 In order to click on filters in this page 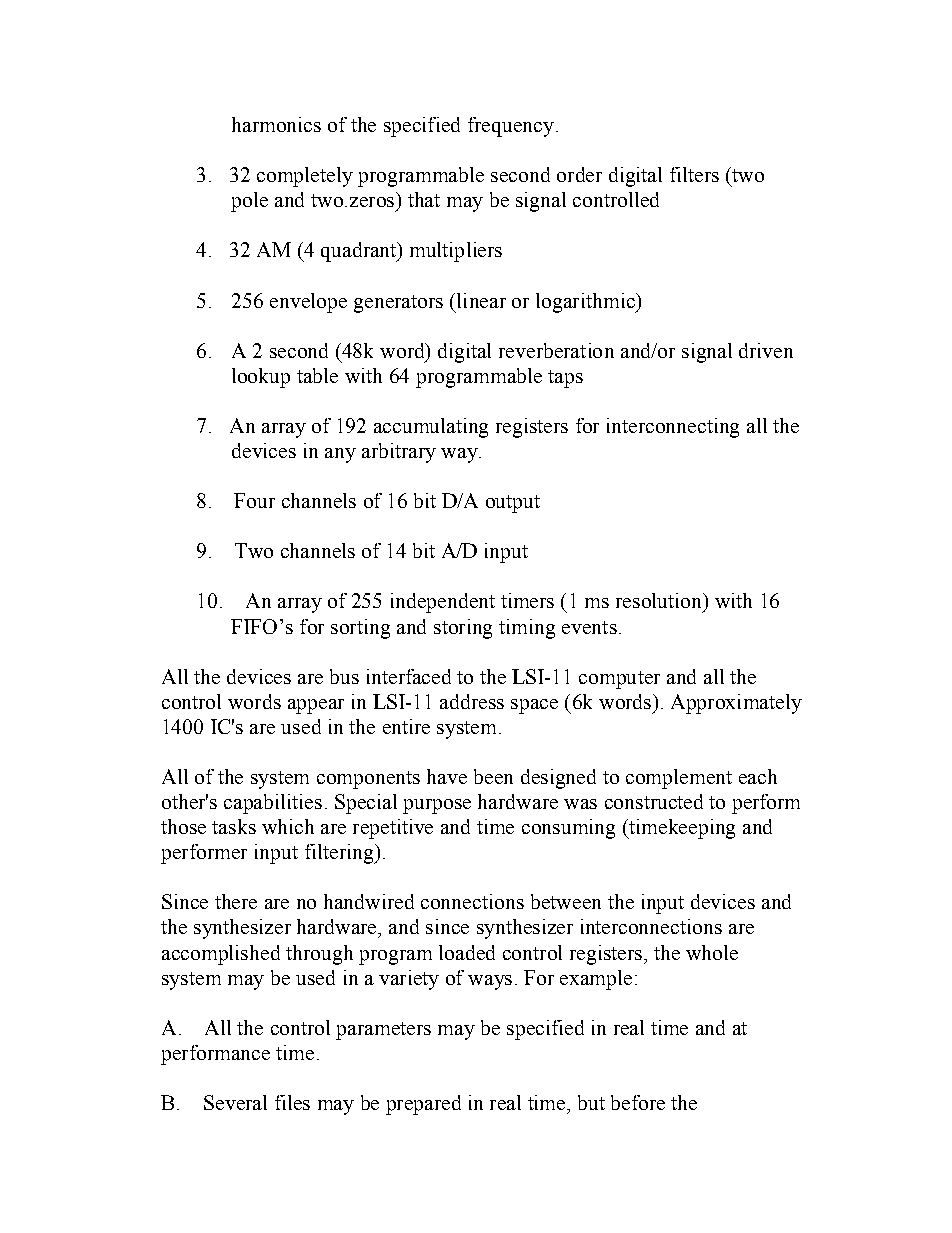, I will do `click(694, 174)`.
